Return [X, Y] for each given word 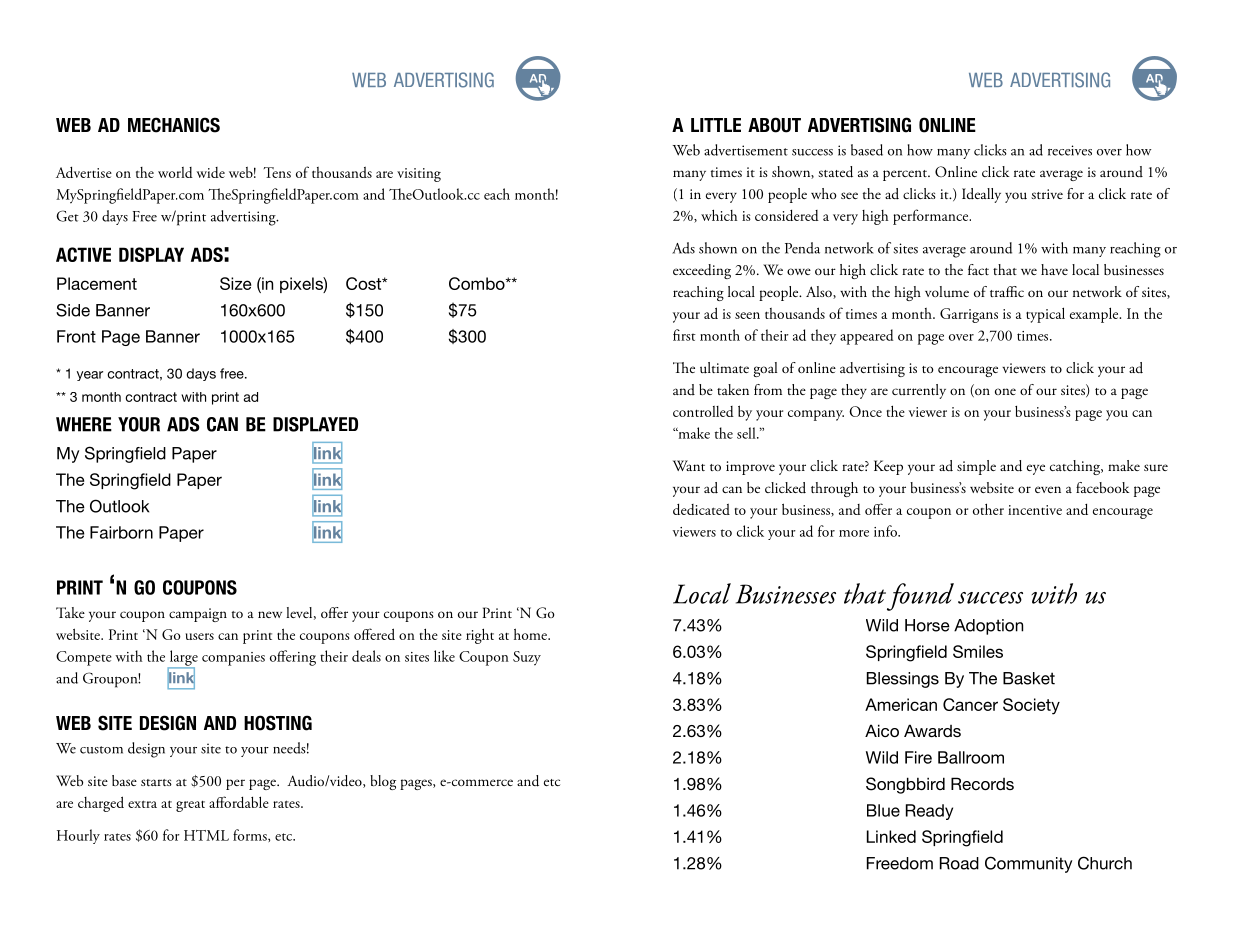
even [1048, 489]
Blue [883, 810]
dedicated [701, 509]
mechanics [174, 125]
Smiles [978, 651]
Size [235, 283]
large [183, 659]
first [684, 335]
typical [1045, 315]
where [84, 424]
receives [1070, 150]
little [716, 125]
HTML [206, 835]
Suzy [527, 658]
